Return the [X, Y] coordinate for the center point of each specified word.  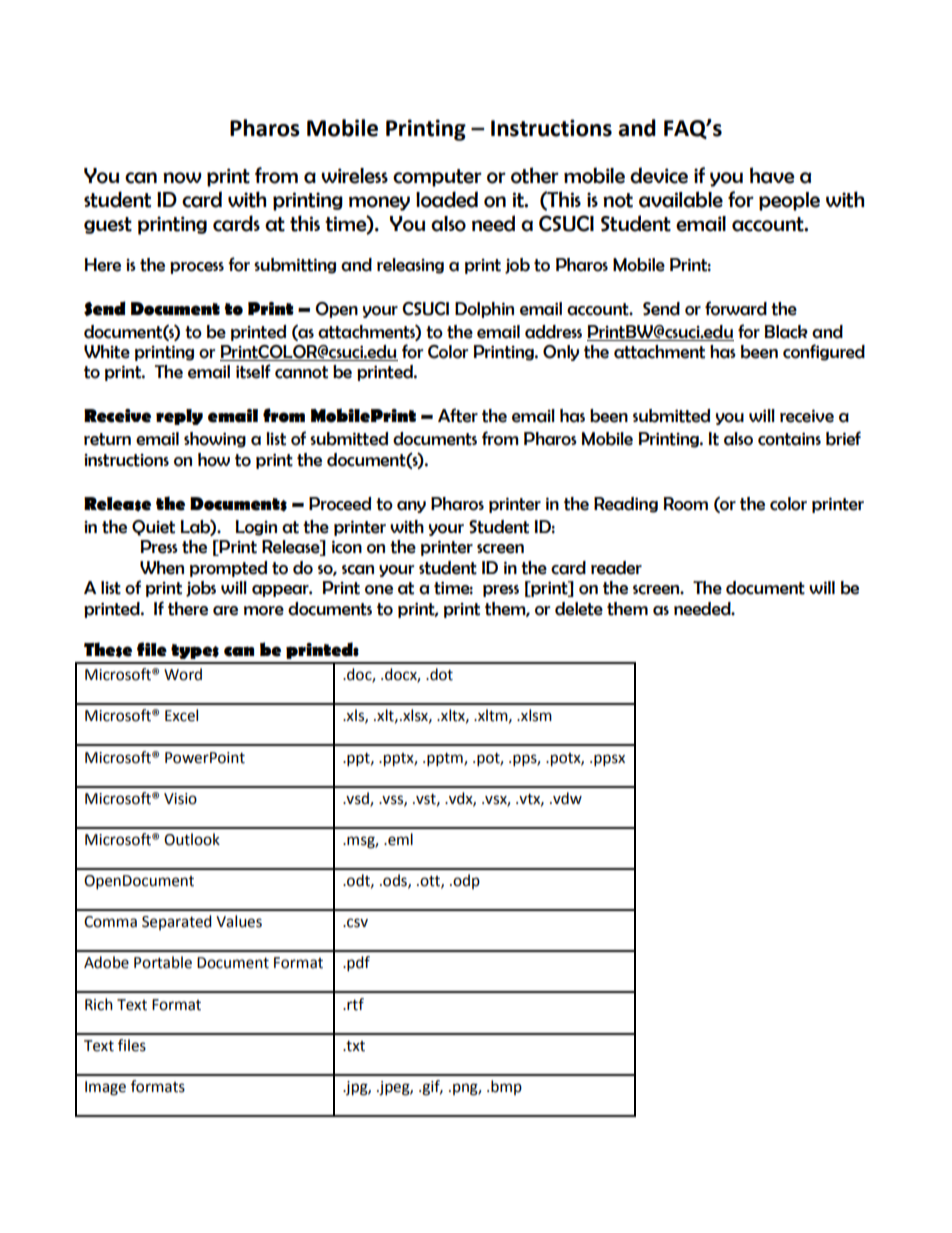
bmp [506, 1087]
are [225, 611]
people [789, 201]
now [182, 178]
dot [440, 674]
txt [354, 1046]
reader [616, 568]
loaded [447, 199]
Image [105, 1088]
